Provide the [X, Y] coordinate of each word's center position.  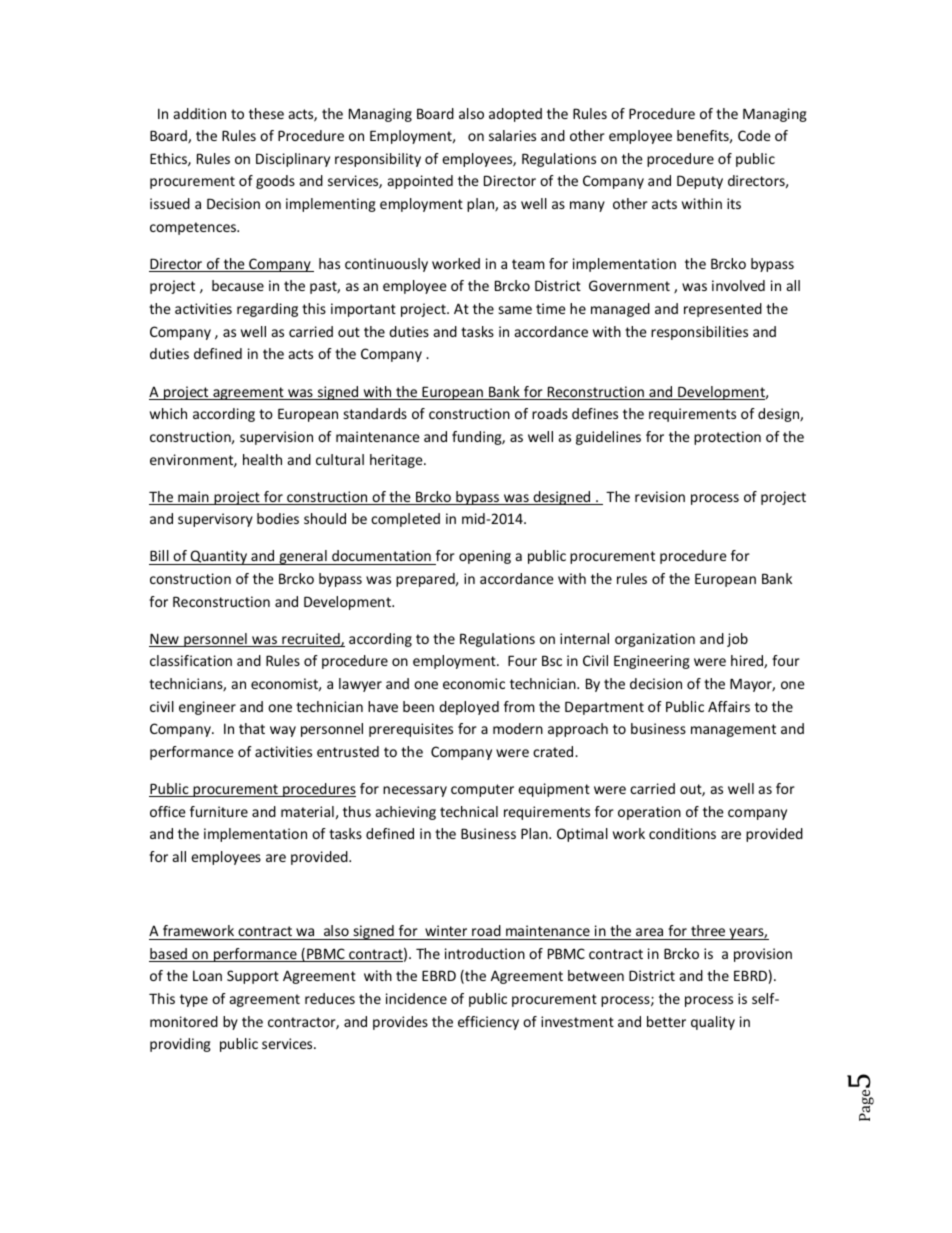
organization [655, 640]
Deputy [700, 182]
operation [649, 813]
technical [469, 811]
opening [485, 557]
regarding [267, 310]
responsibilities [699, 333]
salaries [512, 135]
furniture [219, 811]
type [194, 1000]
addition [200, 113]
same [515, 310]
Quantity [219, 557]
